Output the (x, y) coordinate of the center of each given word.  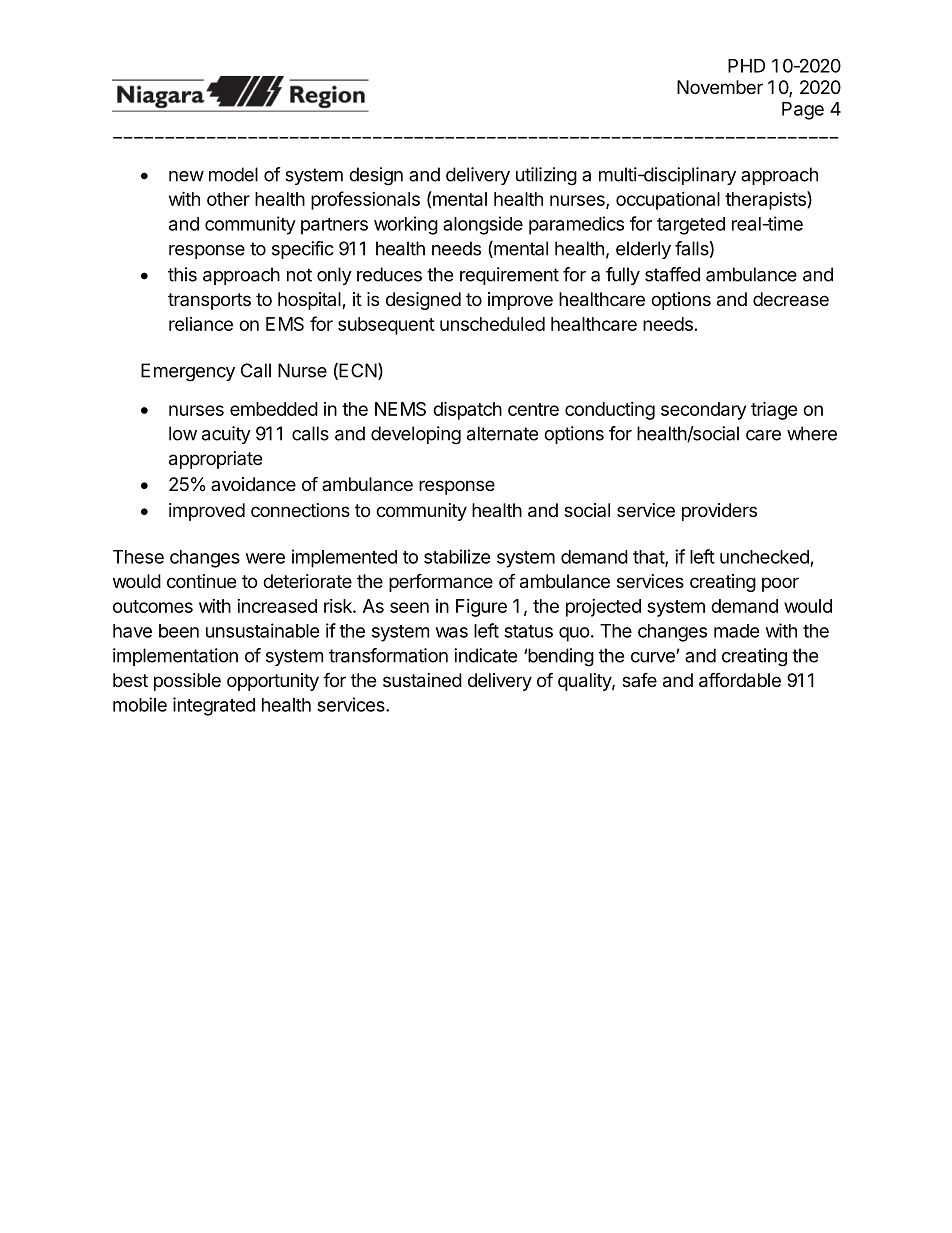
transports (209, 301)
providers (719, 512)
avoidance (253, 484)
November (720, 87)
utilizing (546, 176)
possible (187, 682)
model (233, 174)
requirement (509, 276)
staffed (672, 274)
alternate (502, 433)
